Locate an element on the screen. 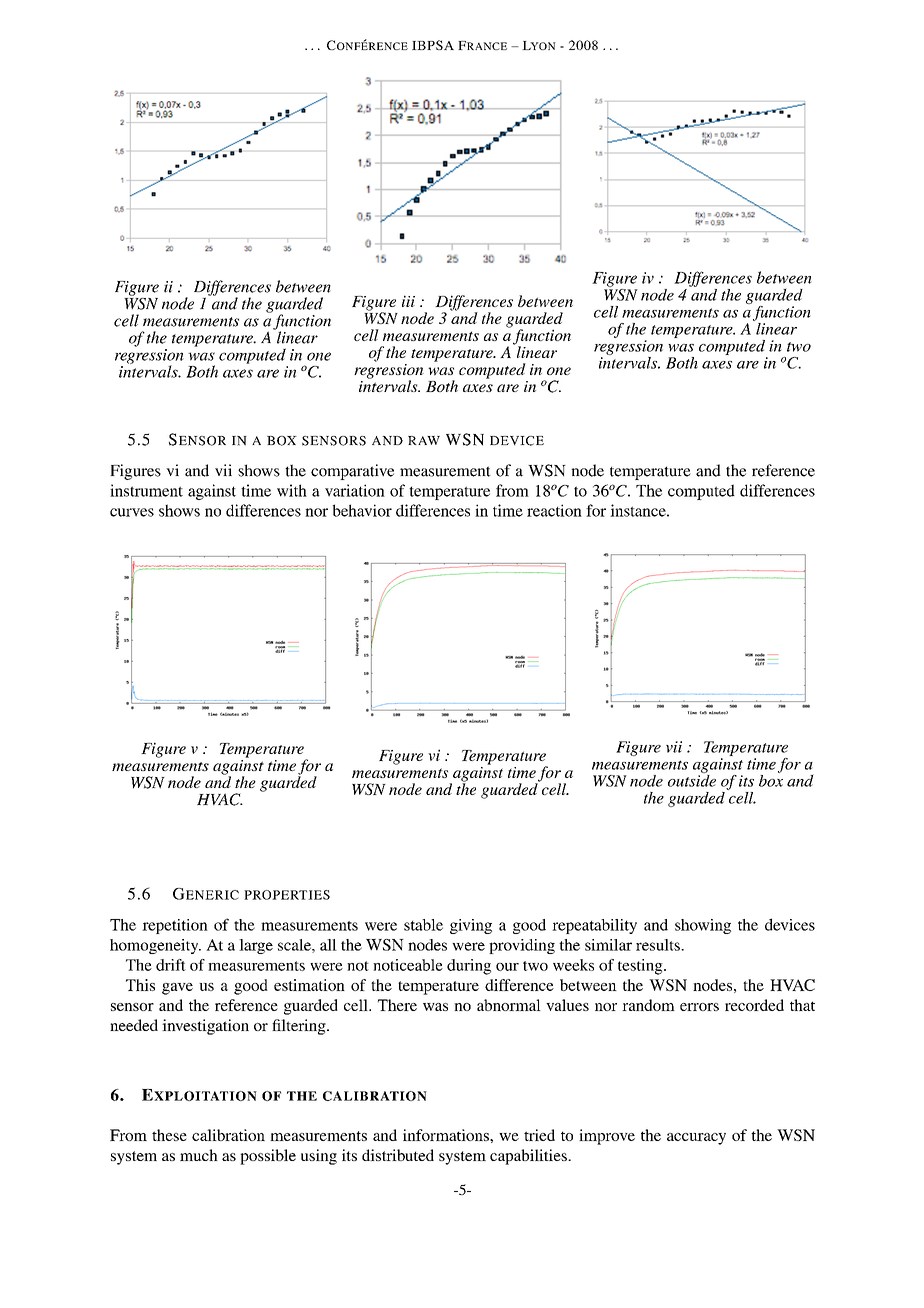 This screenshot has height=1308, width=924. variation is located at coordinates (355, 490).
